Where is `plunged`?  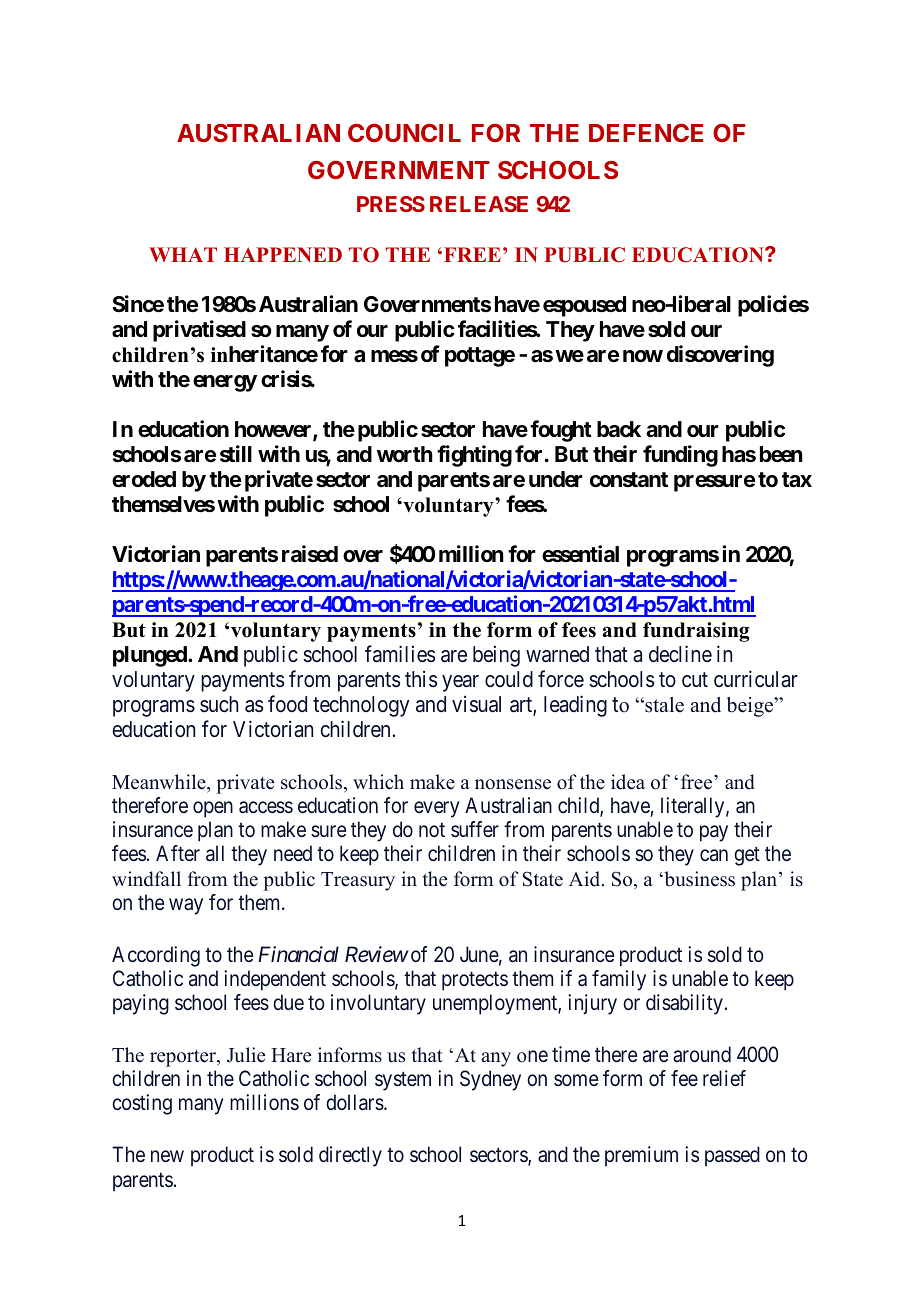
plunged is located at coordinates (151, 656).
